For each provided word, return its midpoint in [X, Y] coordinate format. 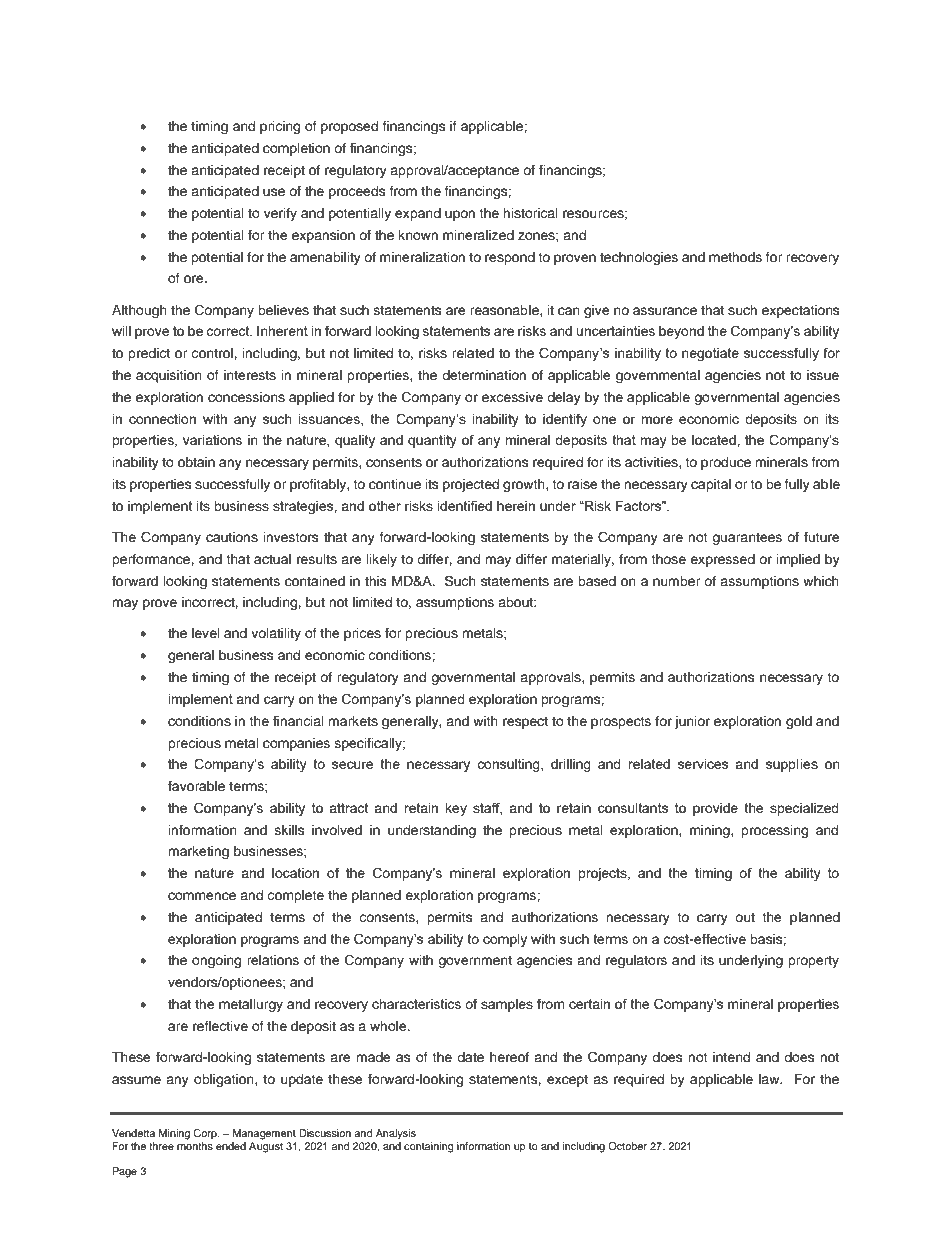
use [274, 192]
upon [460, 215]
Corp [206, 1134]
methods [735, 257]
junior [692, 722]
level [206, 633]
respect [525, 723]
